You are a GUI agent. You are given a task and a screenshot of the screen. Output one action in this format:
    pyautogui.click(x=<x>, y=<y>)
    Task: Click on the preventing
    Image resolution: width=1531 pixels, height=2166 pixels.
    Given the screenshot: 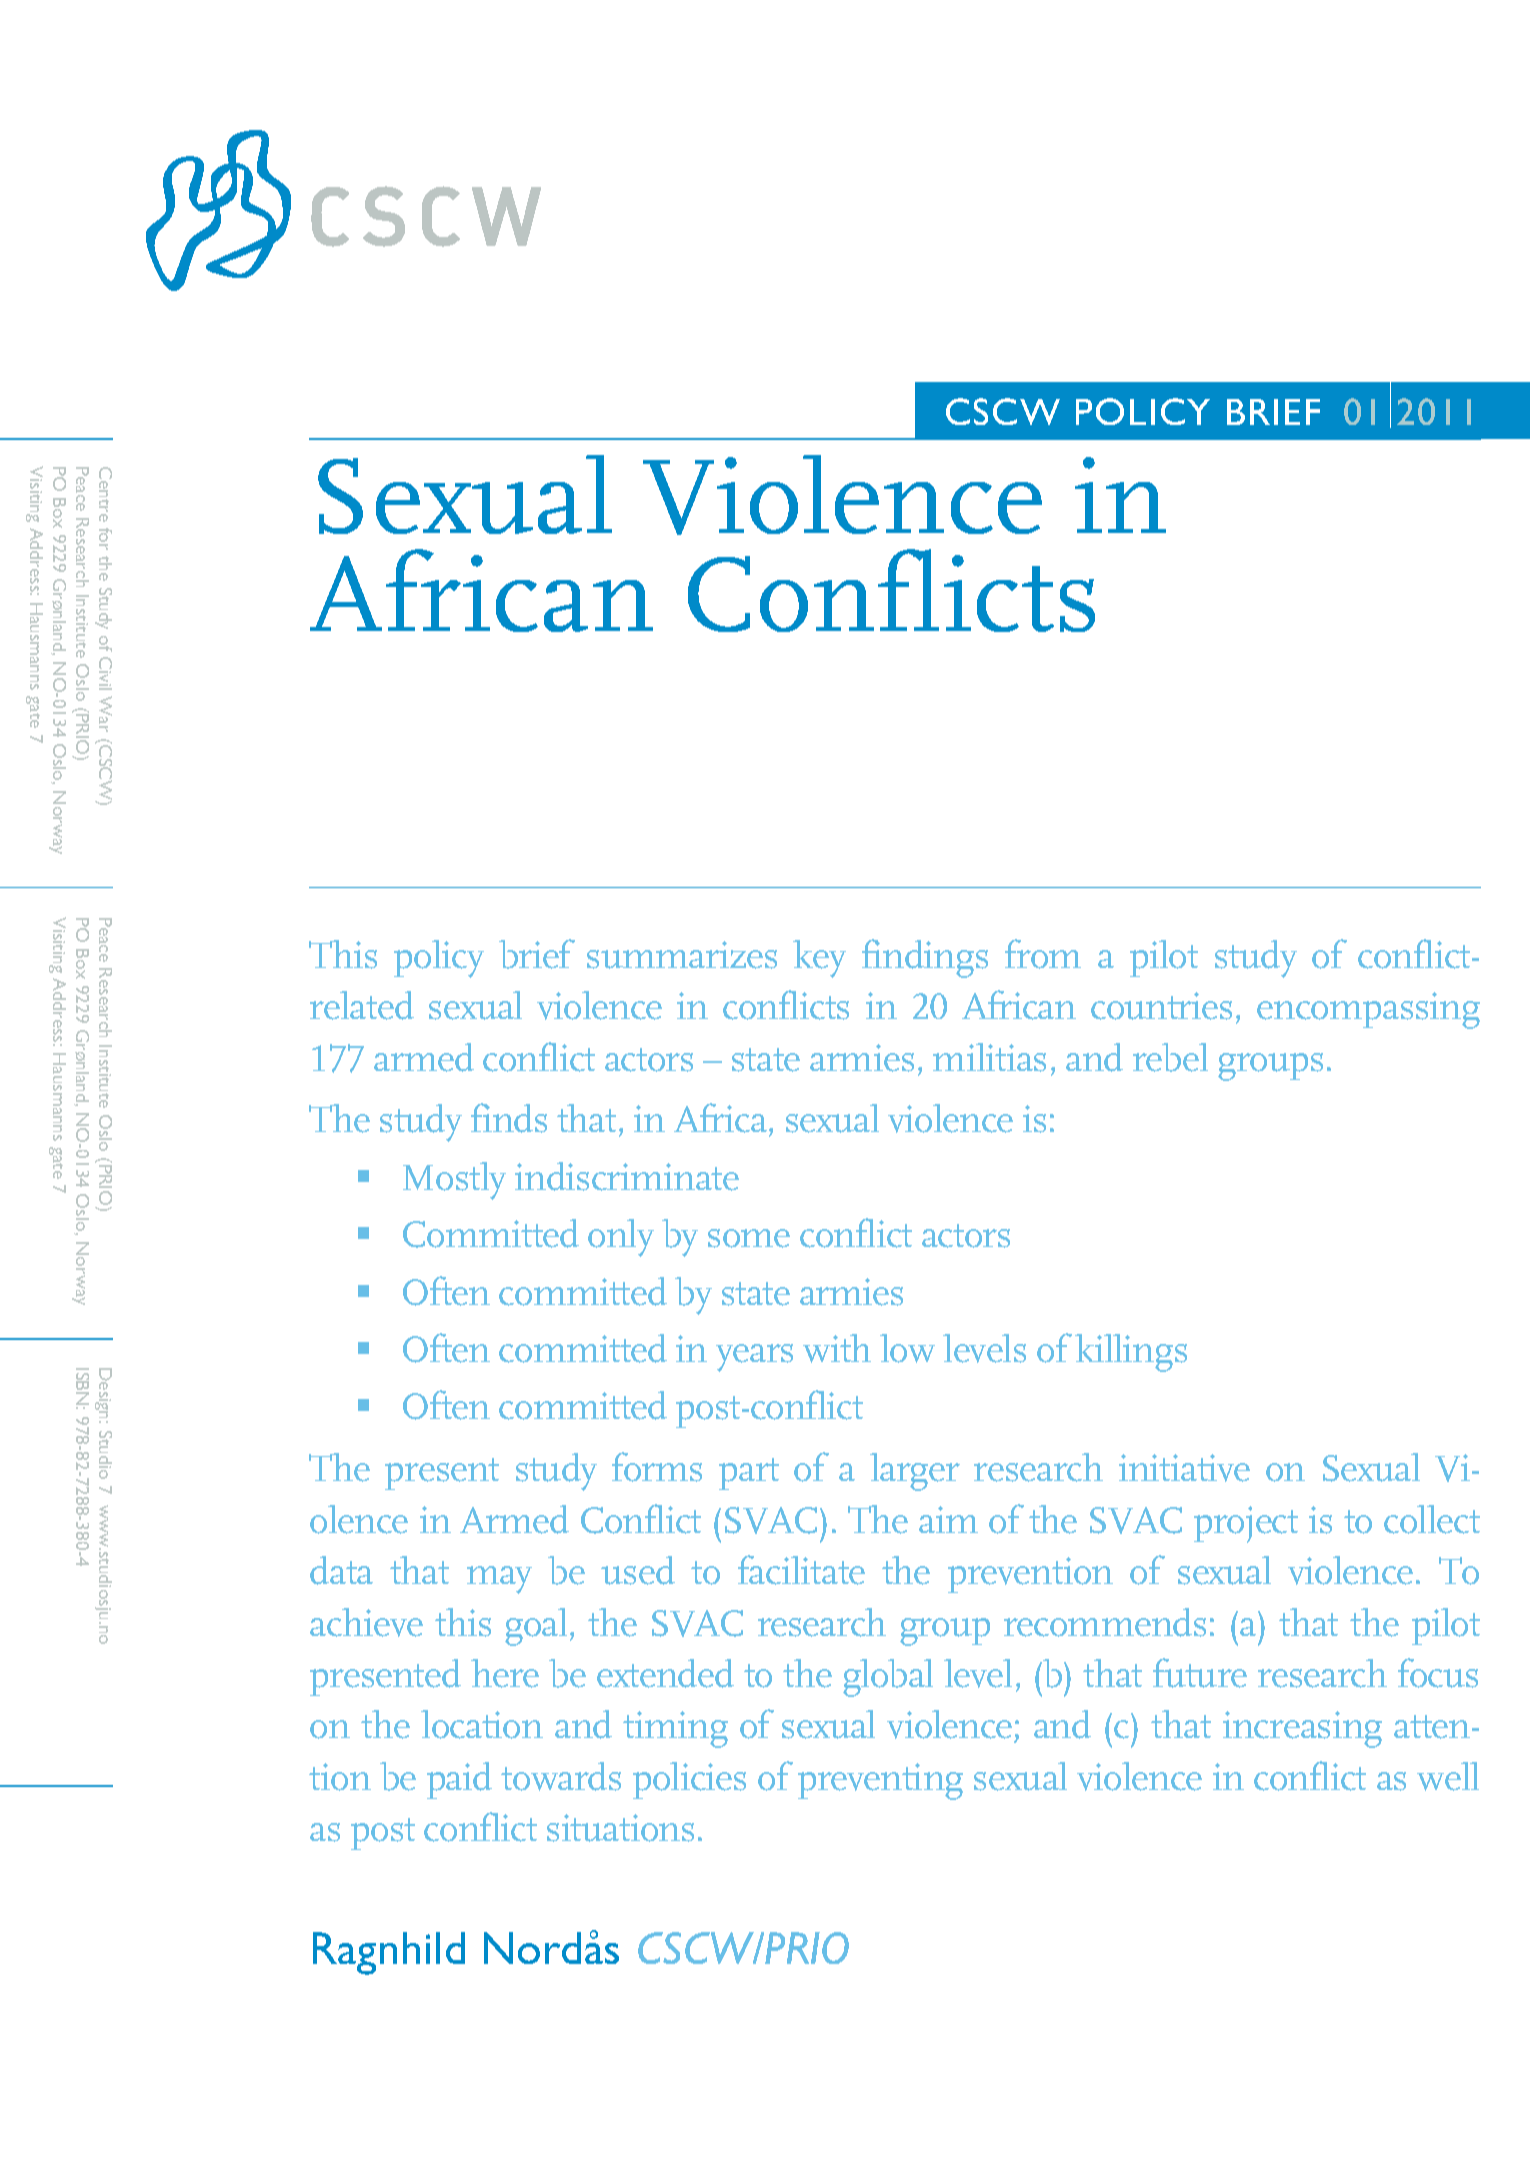 What is the action you would take?
    pyautogui.click(x=880, y=1781)
